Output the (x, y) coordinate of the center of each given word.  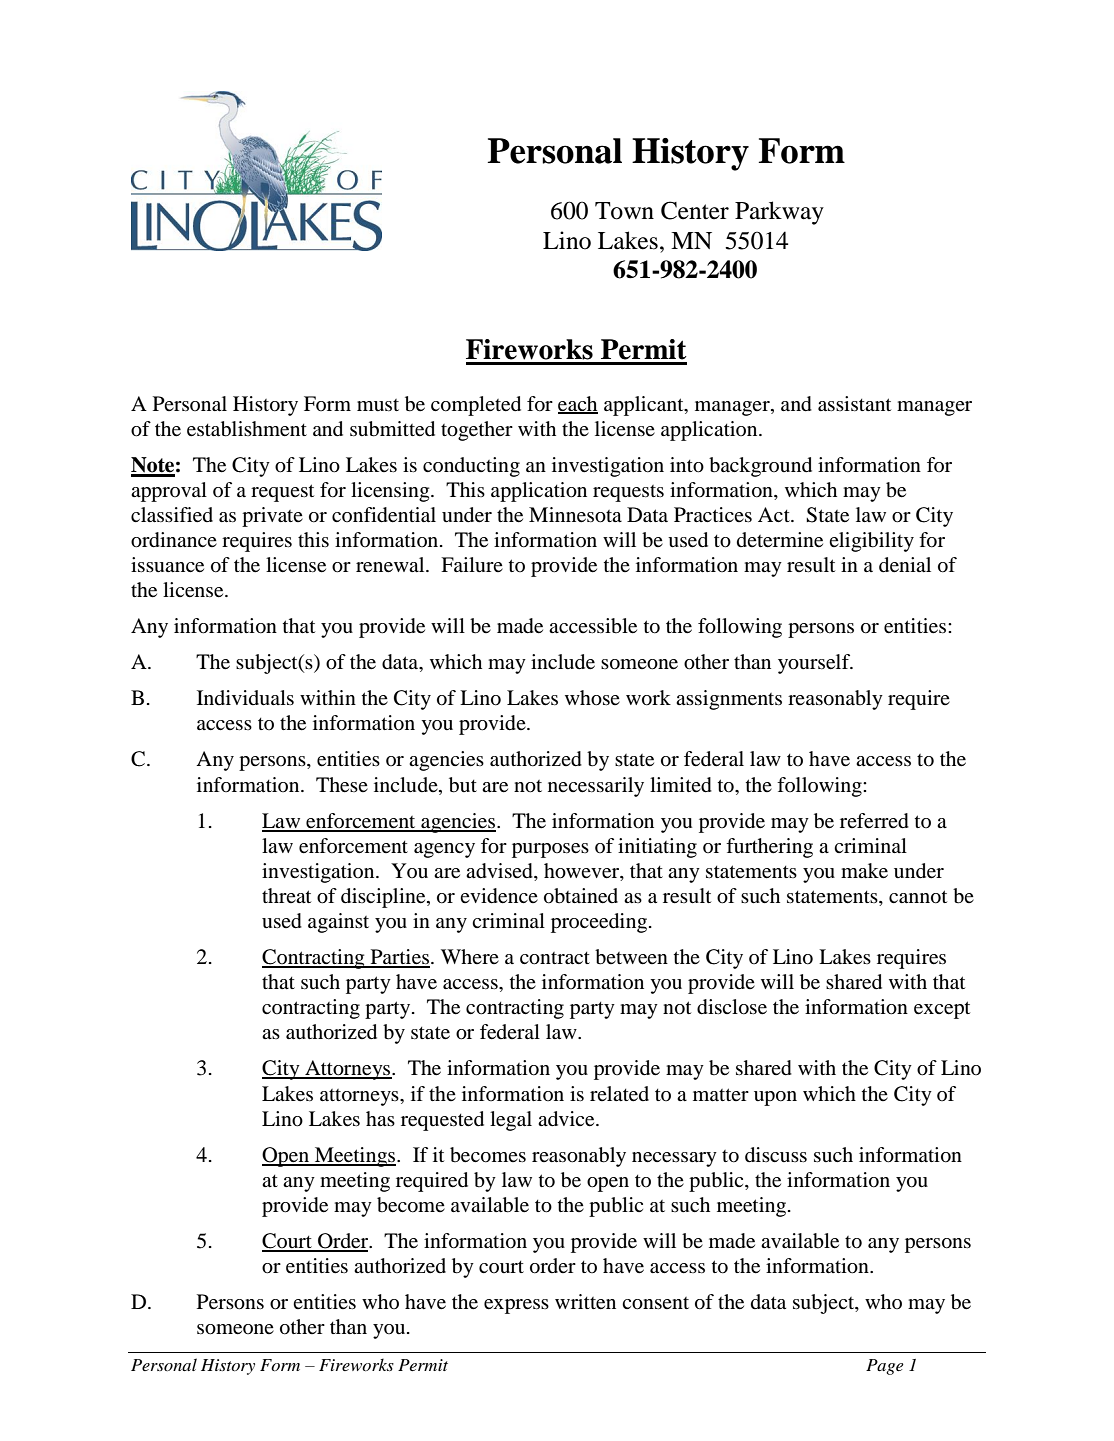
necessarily (596, 787)
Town (624, 211)
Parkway (779, 213)
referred (874, 821)
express (516, 1306)
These (342, 785)
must (378, 405)
